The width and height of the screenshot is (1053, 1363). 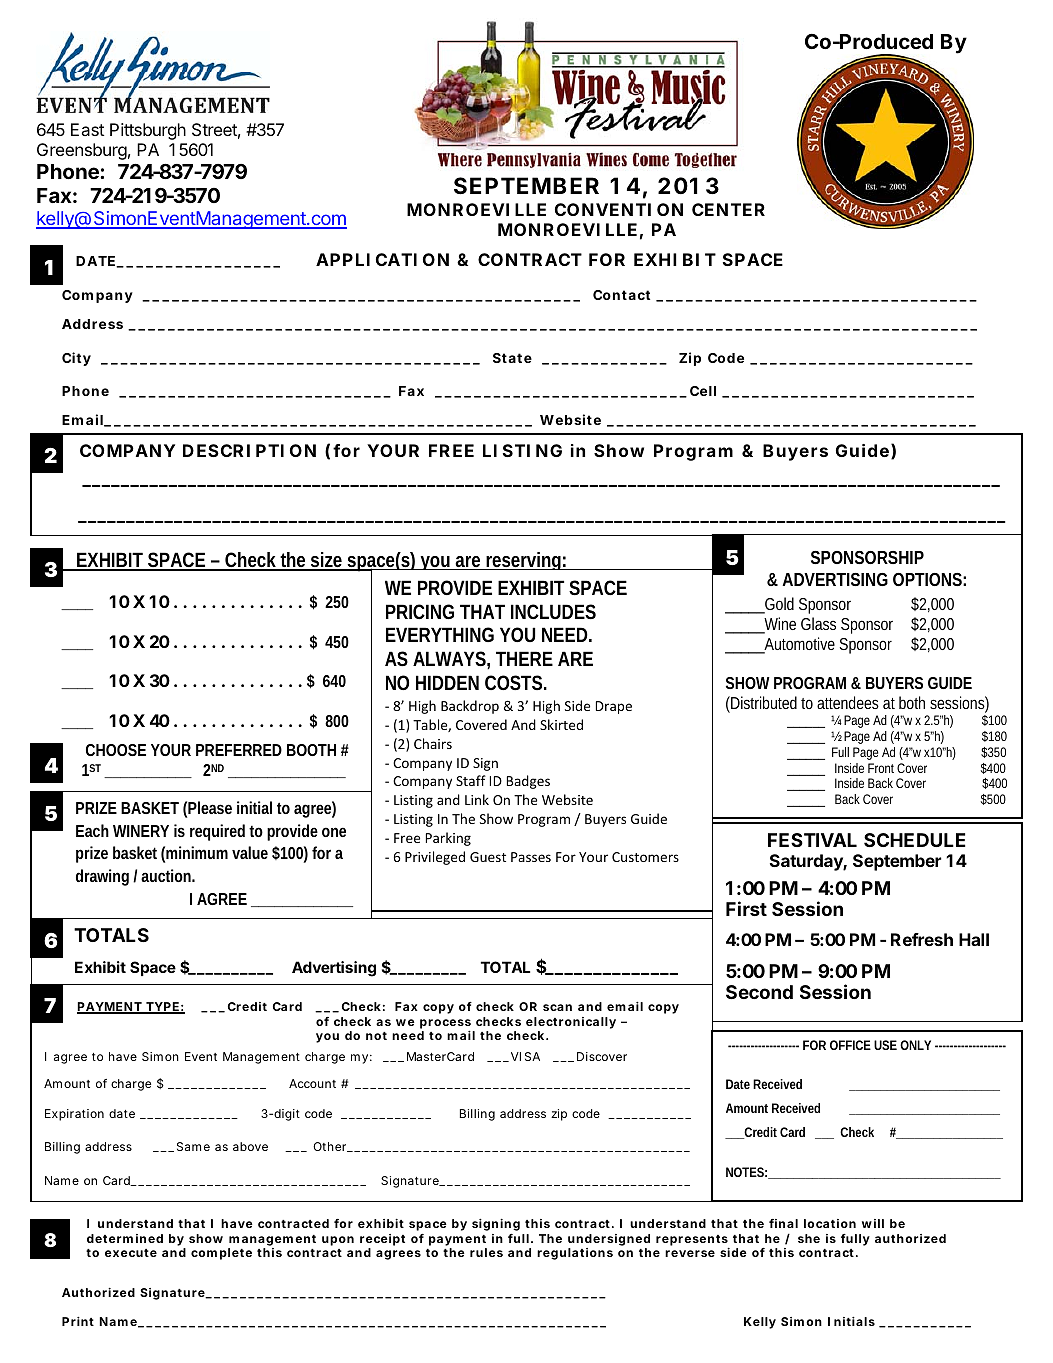 What do you see at coordinates (619, 209) in the screenshot?
I see `CONVENTION` at bounding box center [619, 209].
